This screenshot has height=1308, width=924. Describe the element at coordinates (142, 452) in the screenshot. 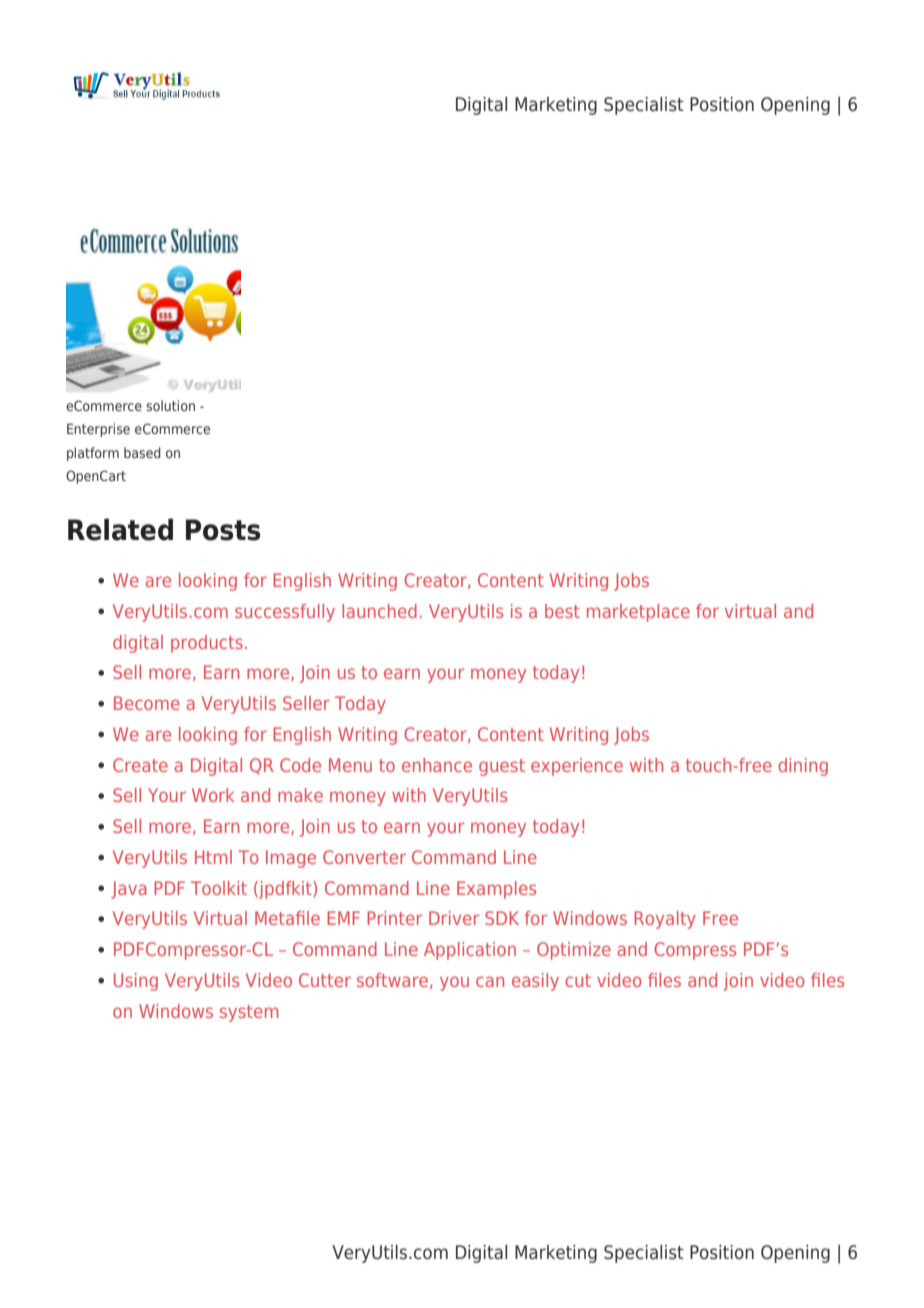

I see `based` at that location.
